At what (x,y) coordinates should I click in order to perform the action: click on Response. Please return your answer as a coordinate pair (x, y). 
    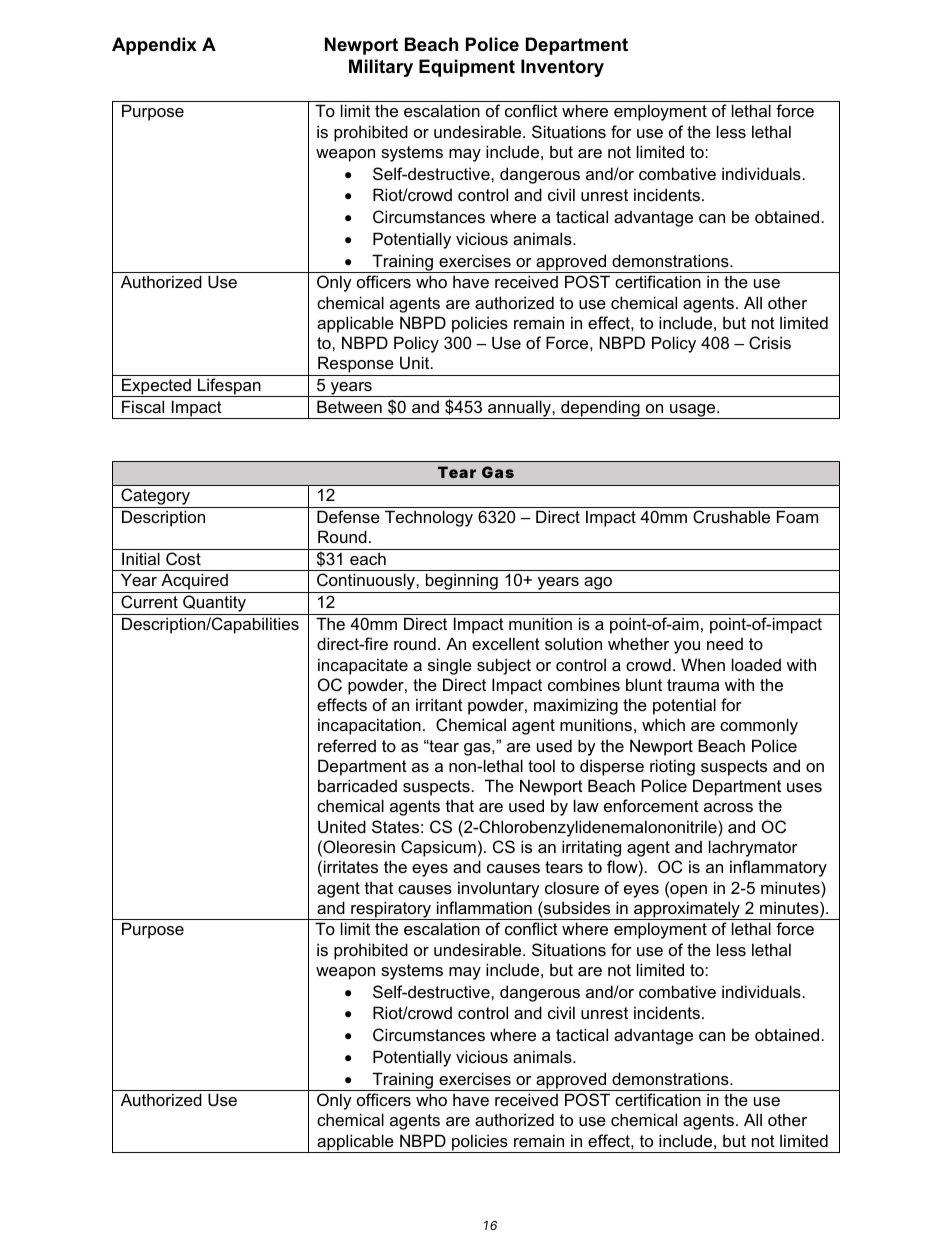
    Looking at the image, I should click on (356, 366).
